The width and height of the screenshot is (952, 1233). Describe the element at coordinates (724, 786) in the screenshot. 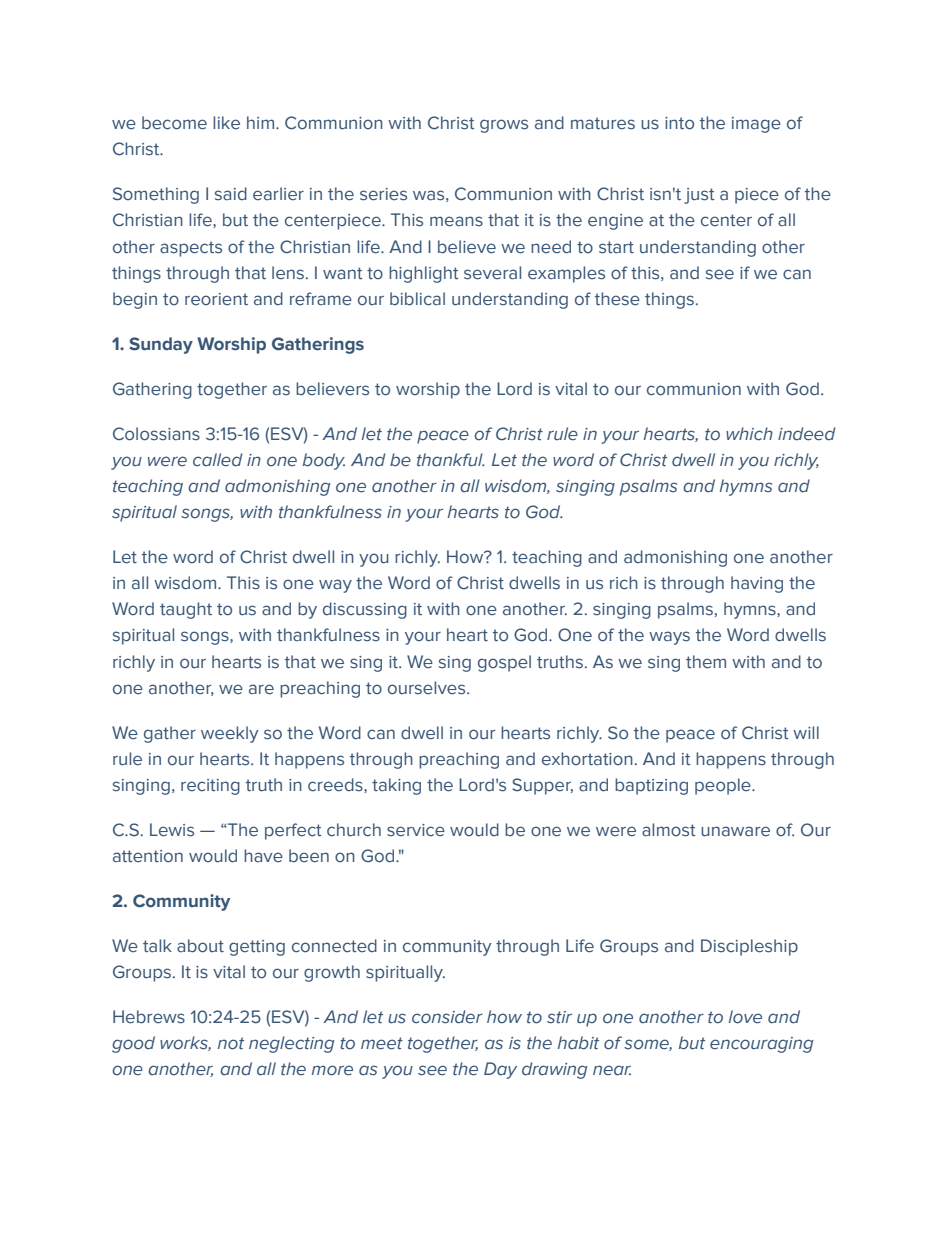

I see `people` at that location.
